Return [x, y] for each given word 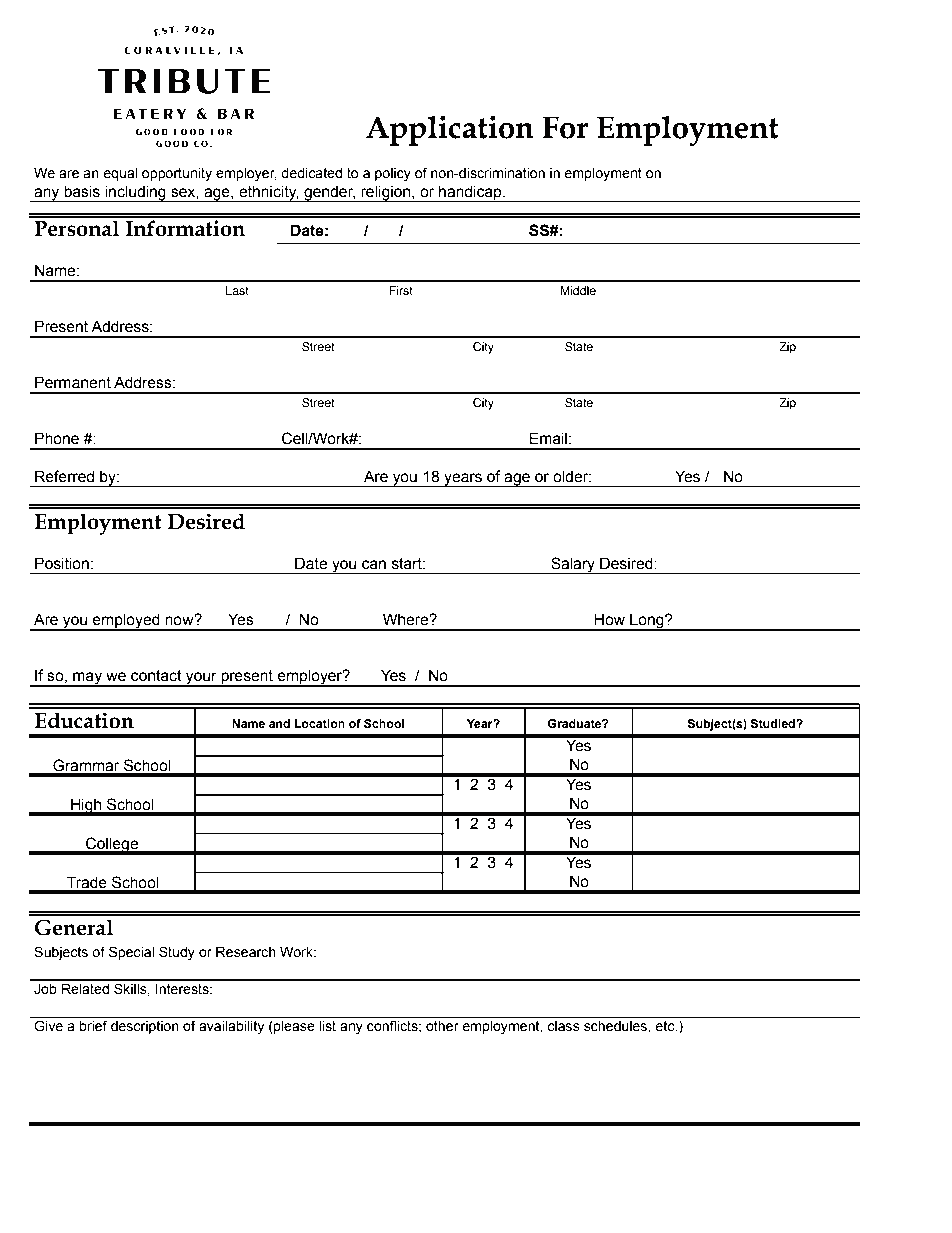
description [145, 1027]
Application [450, 130]
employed [126, 622]
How [610, 619]
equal [120, 174]
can [374, 565]
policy [393, 174]
